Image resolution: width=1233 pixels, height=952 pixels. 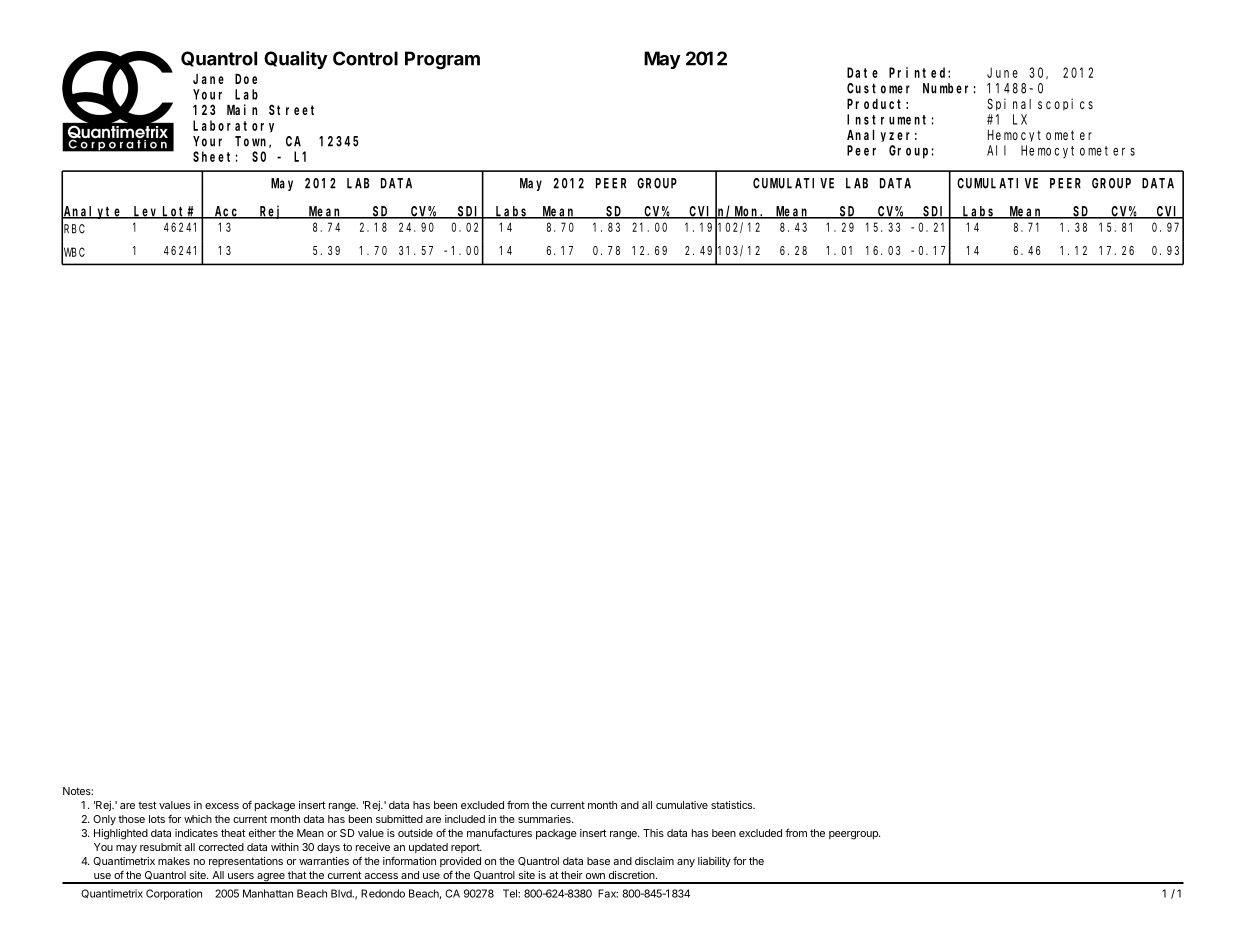 I want to click on test, so click(x=147, y=805).
